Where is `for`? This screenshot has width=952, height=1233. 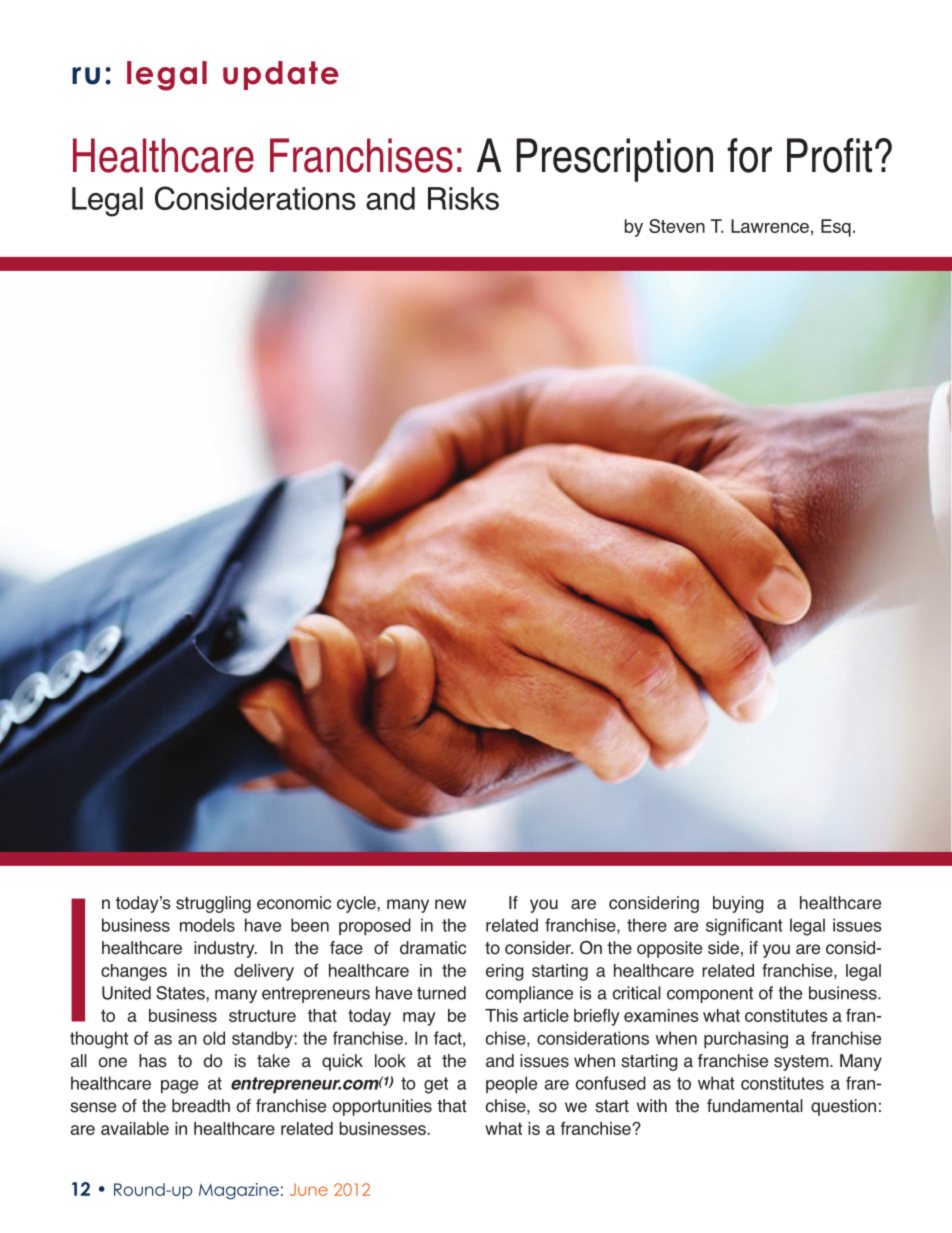
for is located at coordinates (750, 155).
